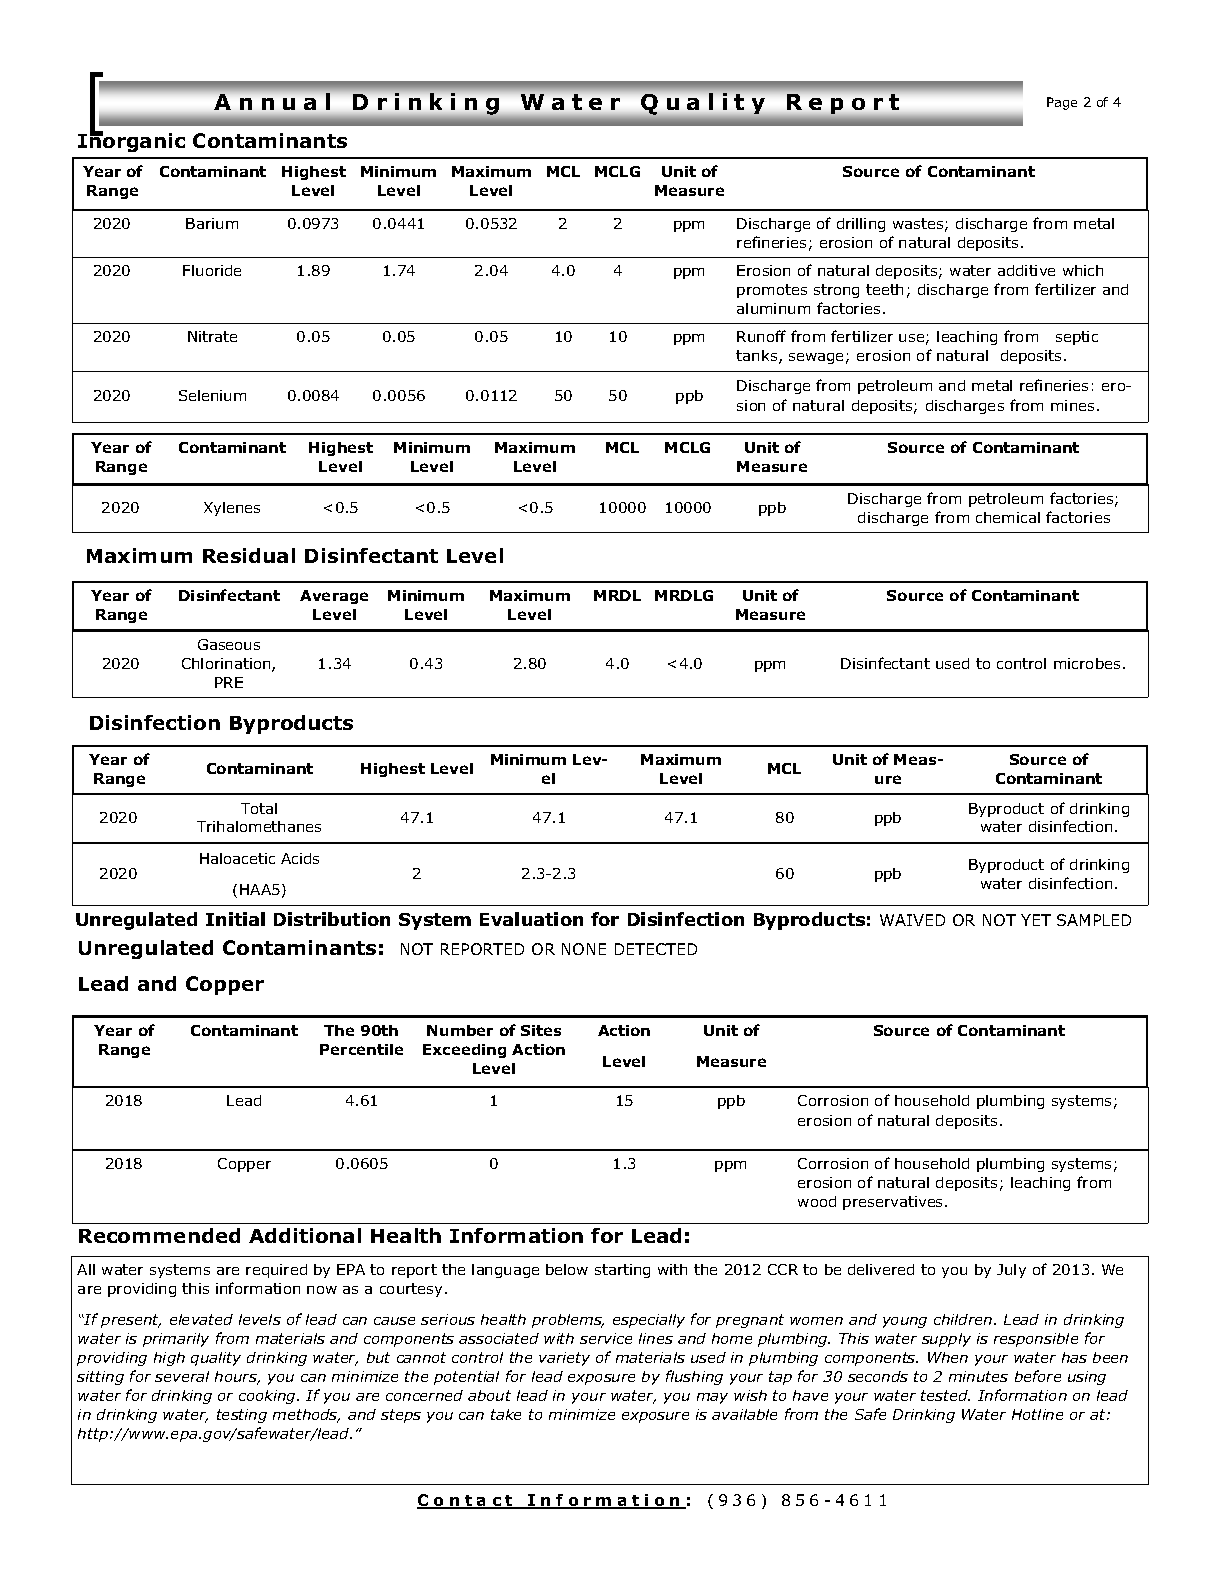  What do you see at coordinates (894, 1203) in the screenshot?
I see `preservatives` at bounding box center [894, 1203].
